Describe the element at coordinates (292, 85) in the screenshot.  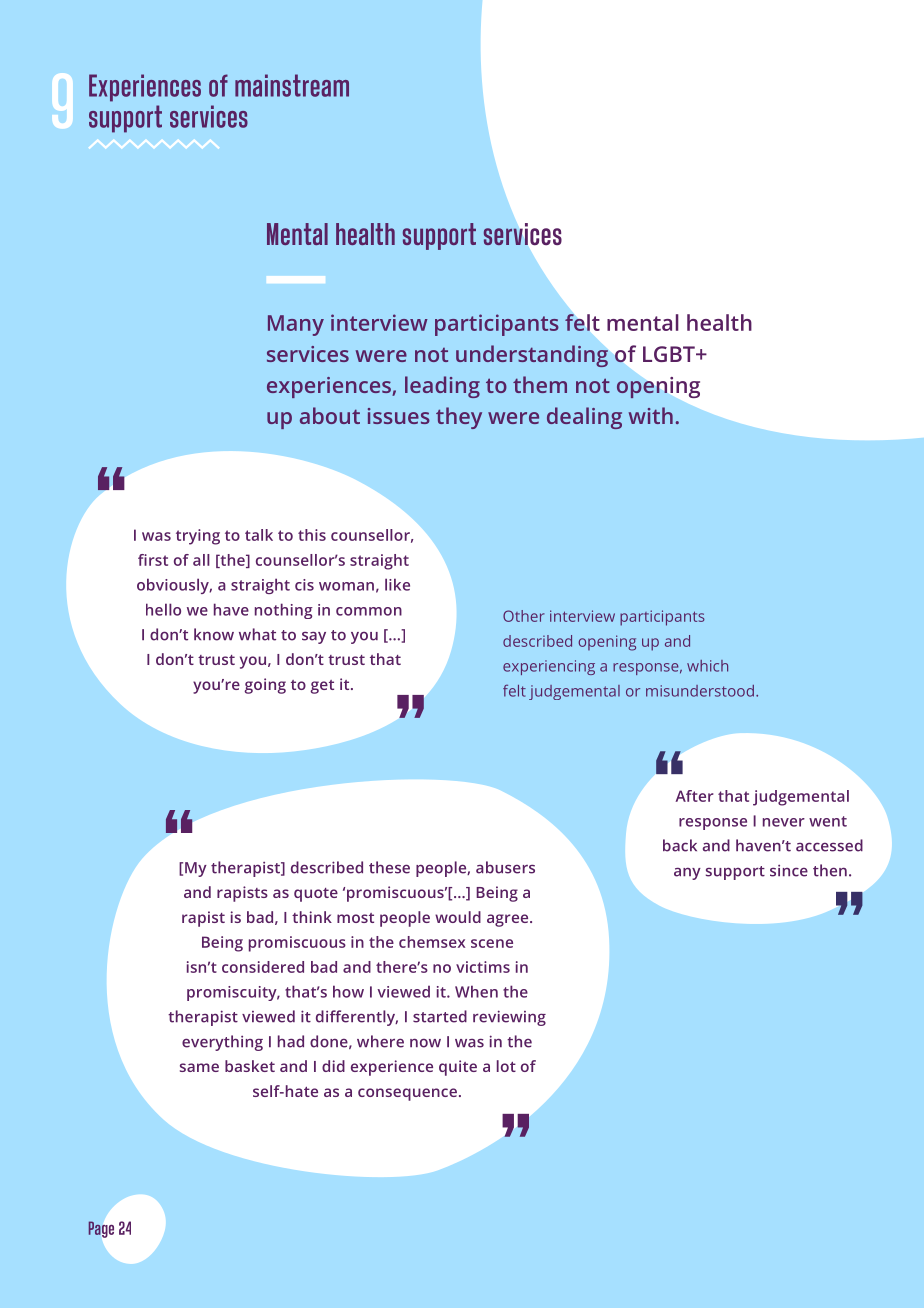
I see `mainstream` at that location.
